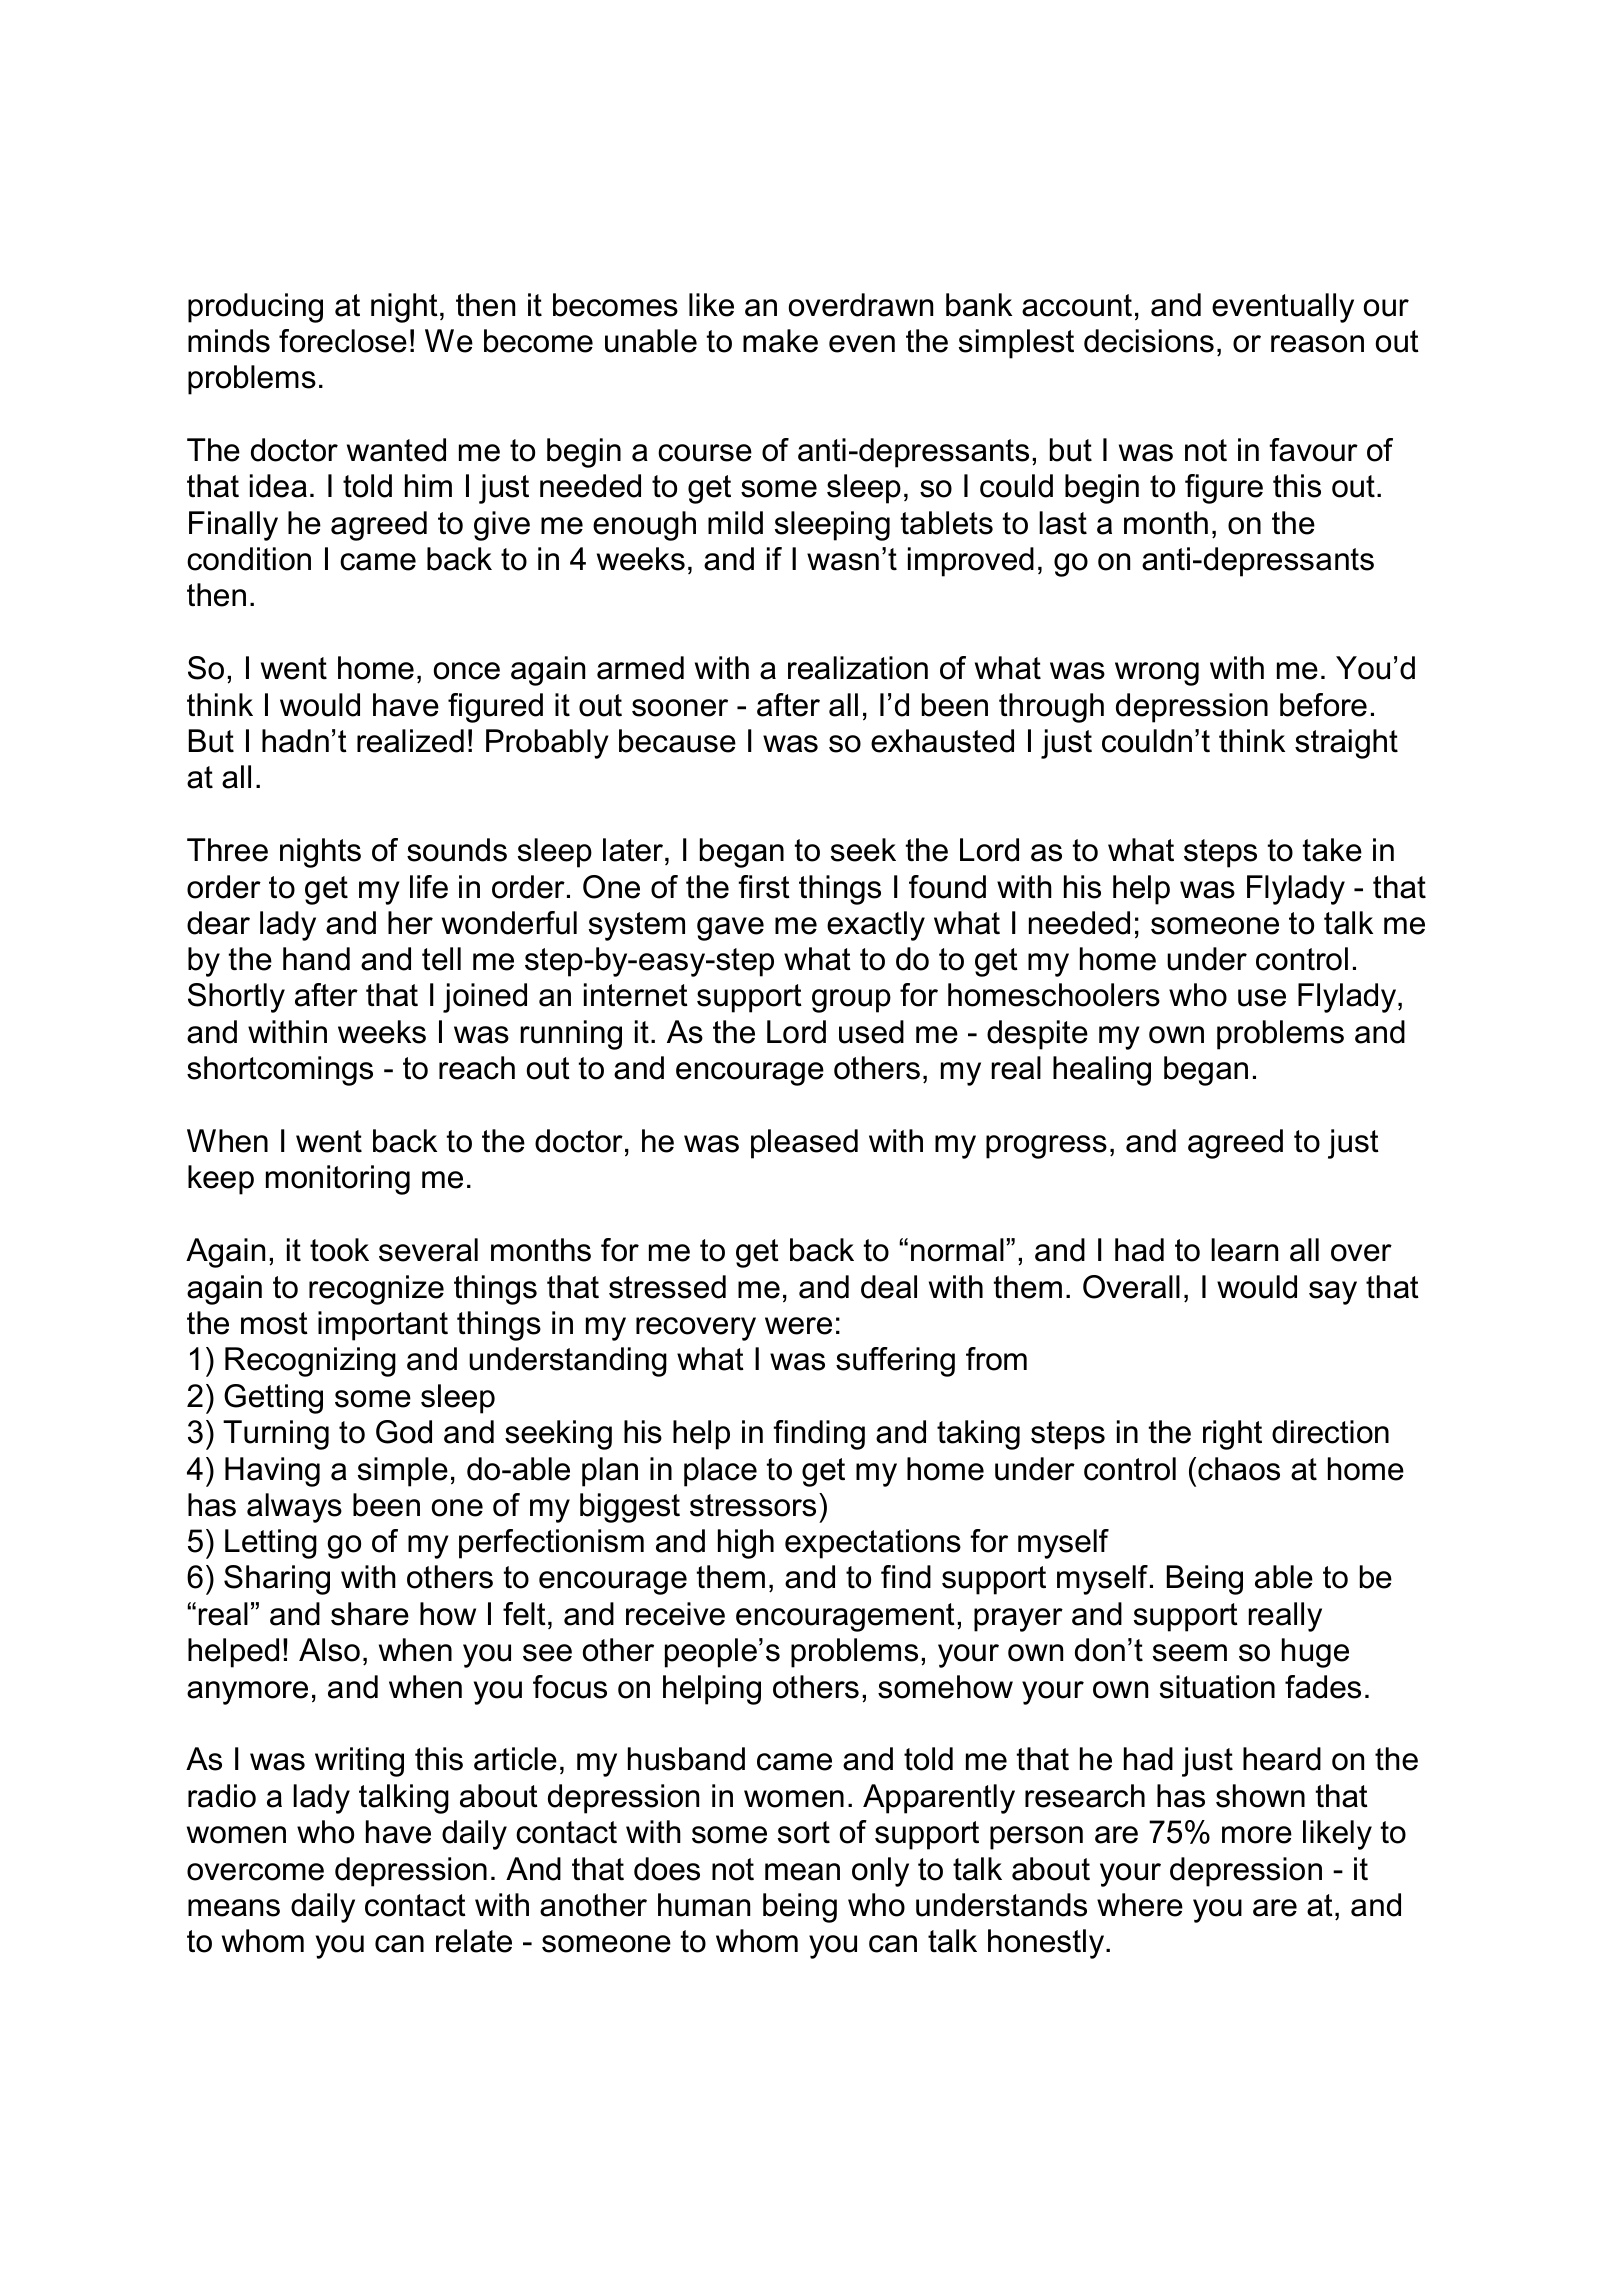  What do you see at coordinates (1157, 674) in the screenshot?
I see `wrong` at bounding box center [1157, 674].
